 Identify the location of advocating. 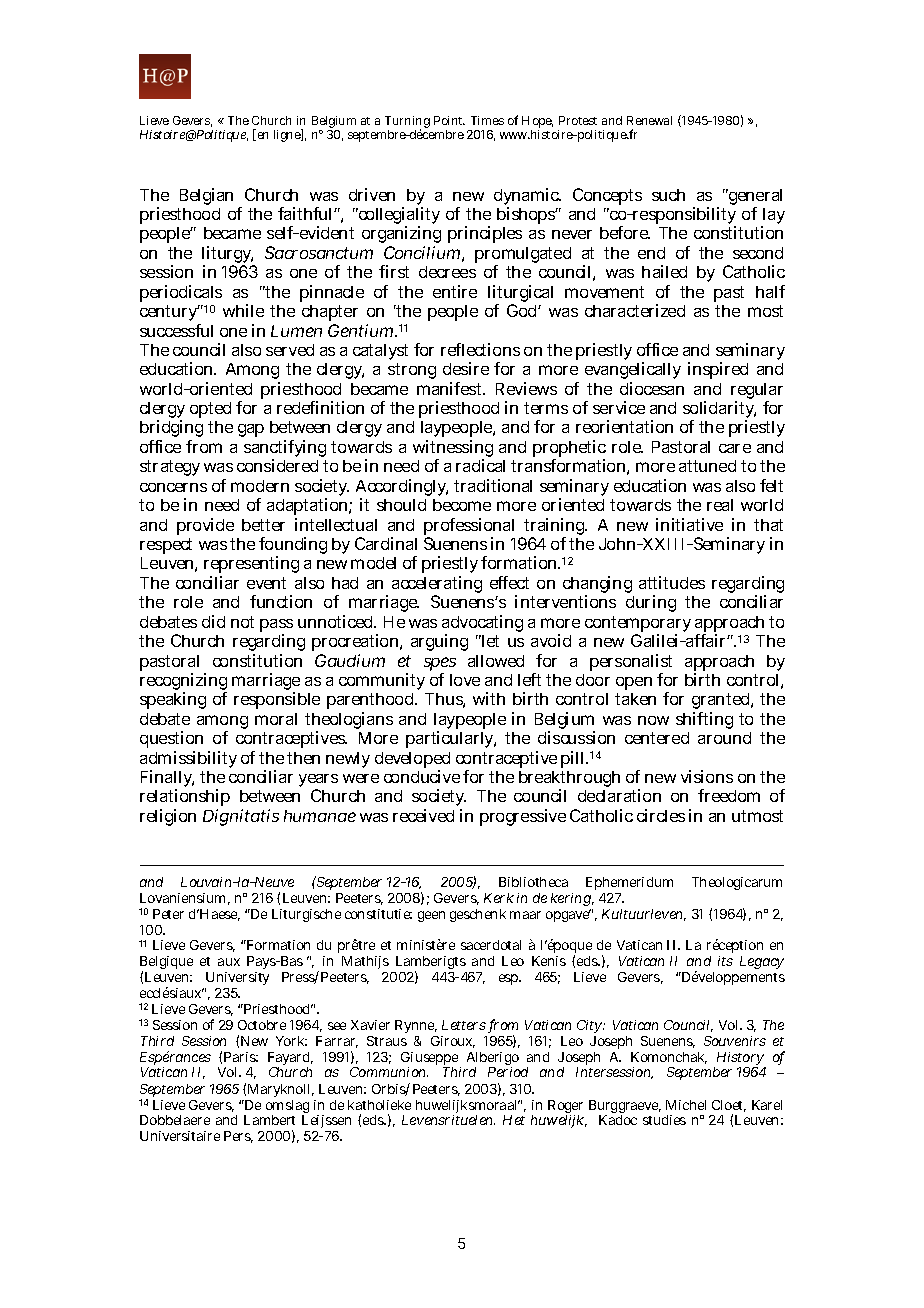
(482, 625).
